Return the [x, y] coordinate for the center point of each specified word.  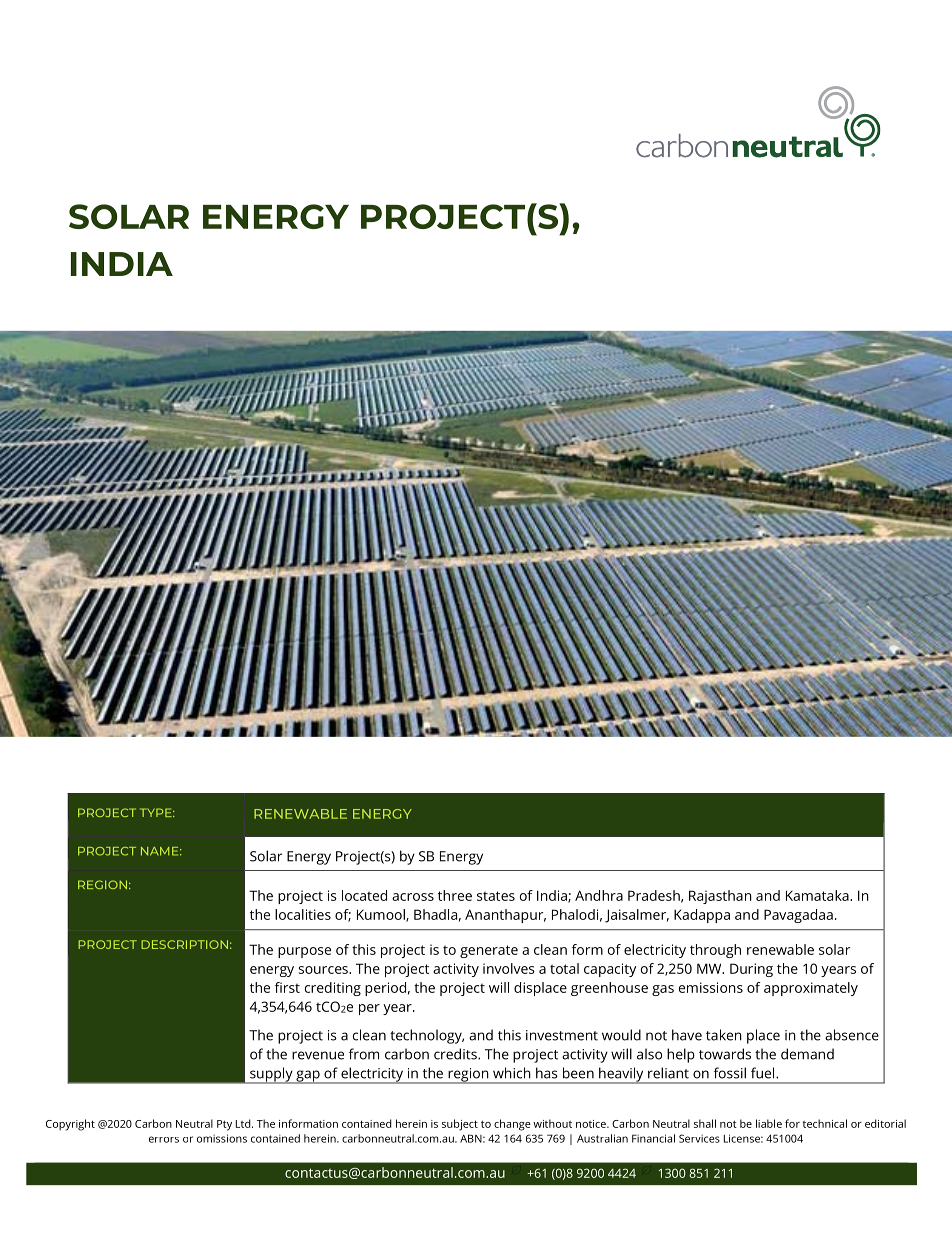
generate [489, 951]
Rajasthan [720, 897]
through [715, 951]
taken [724, 1035]
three [455, 895]
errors [164, 1139]
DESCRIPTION [184, 944]
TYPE [157, 812]
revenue [318, 1055]
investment [562, 1035]
